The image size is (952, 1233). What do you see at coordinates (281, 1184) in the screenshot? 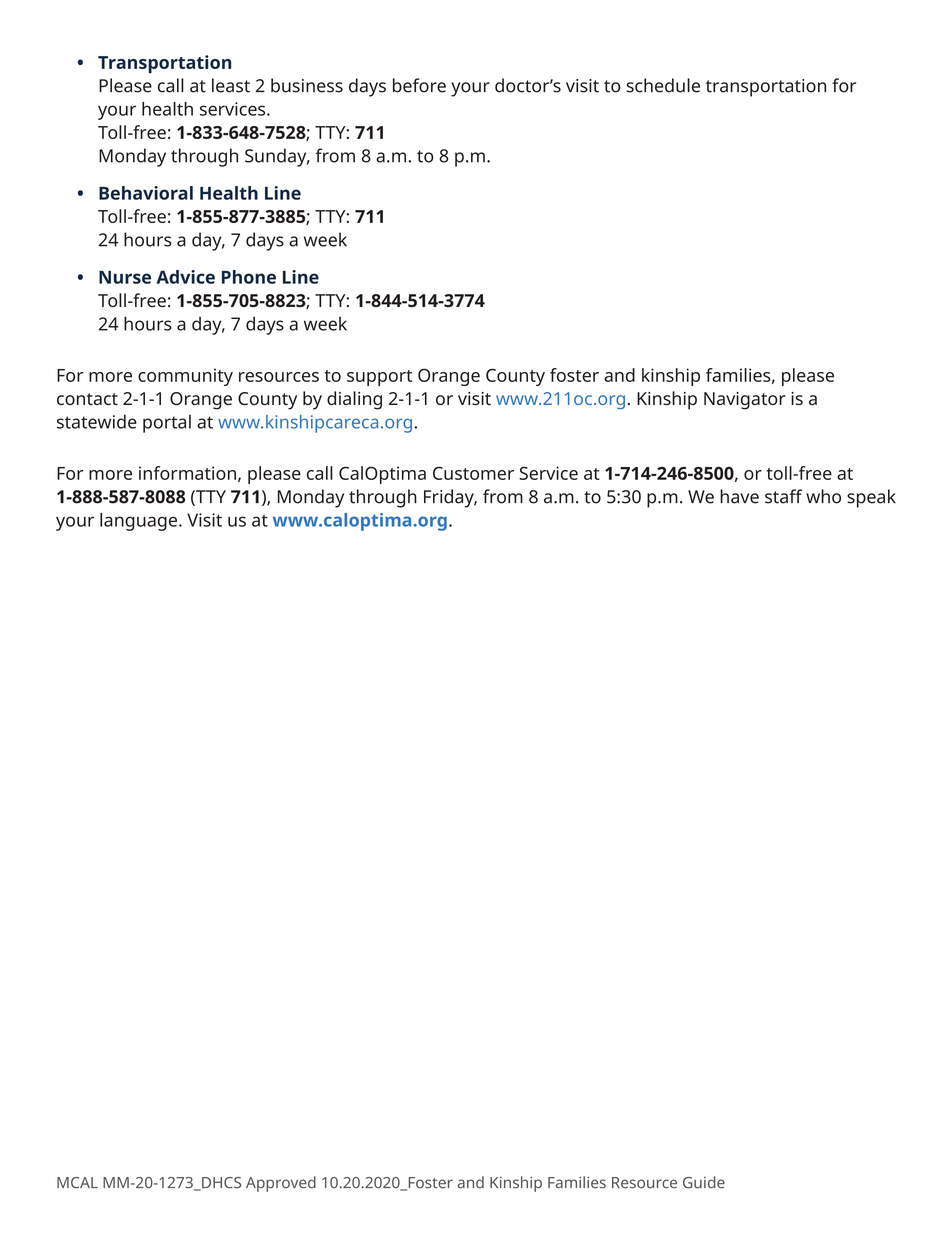
I see `Approved` at bounding box center [281, 1184].
